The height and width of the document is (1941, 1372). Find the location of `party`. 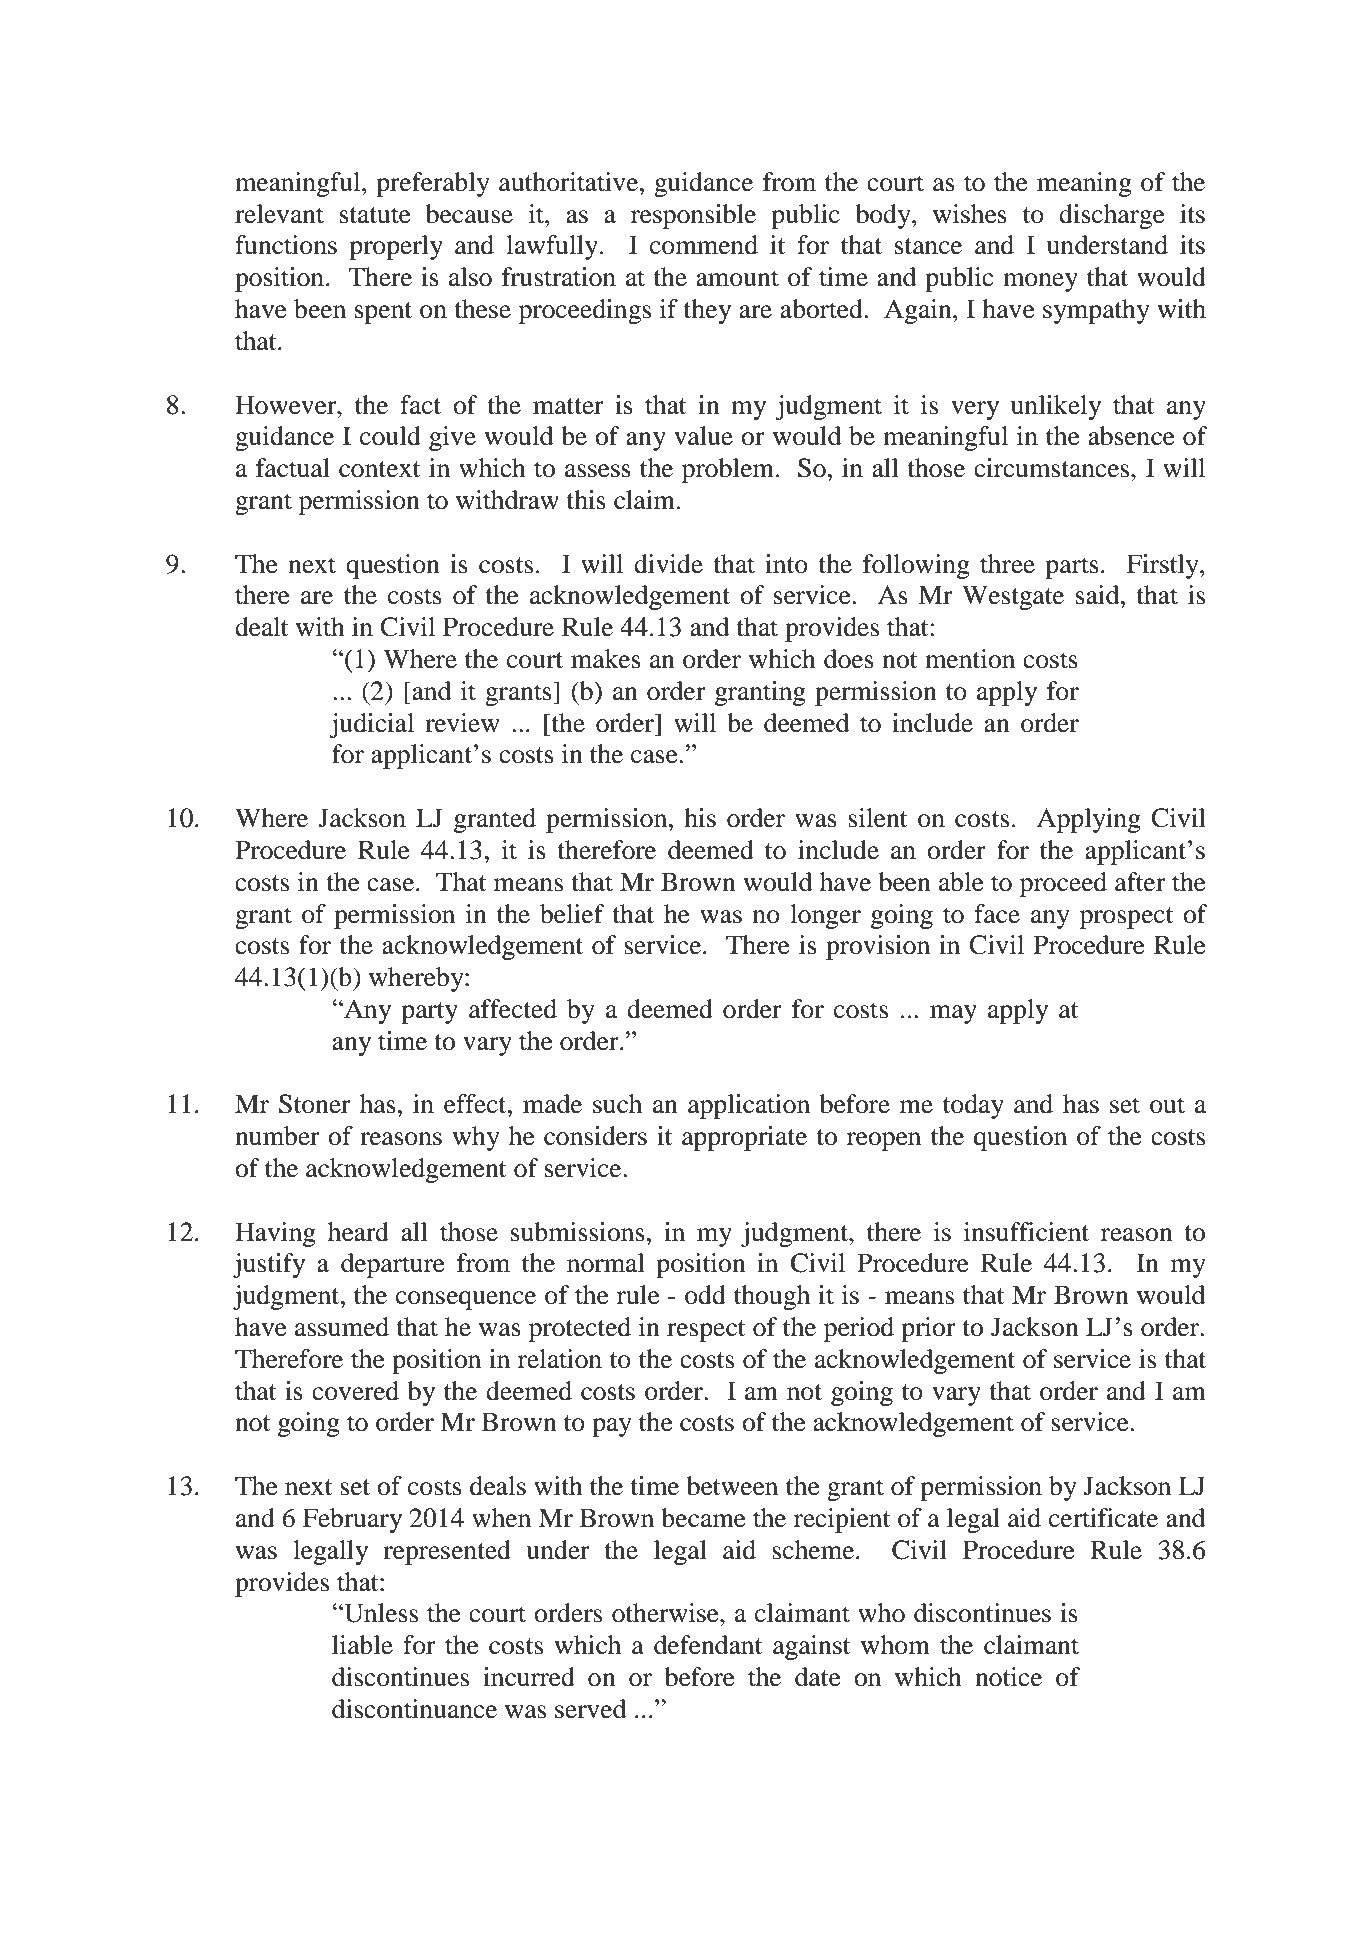

party is located at coordinates (429, 1013).
